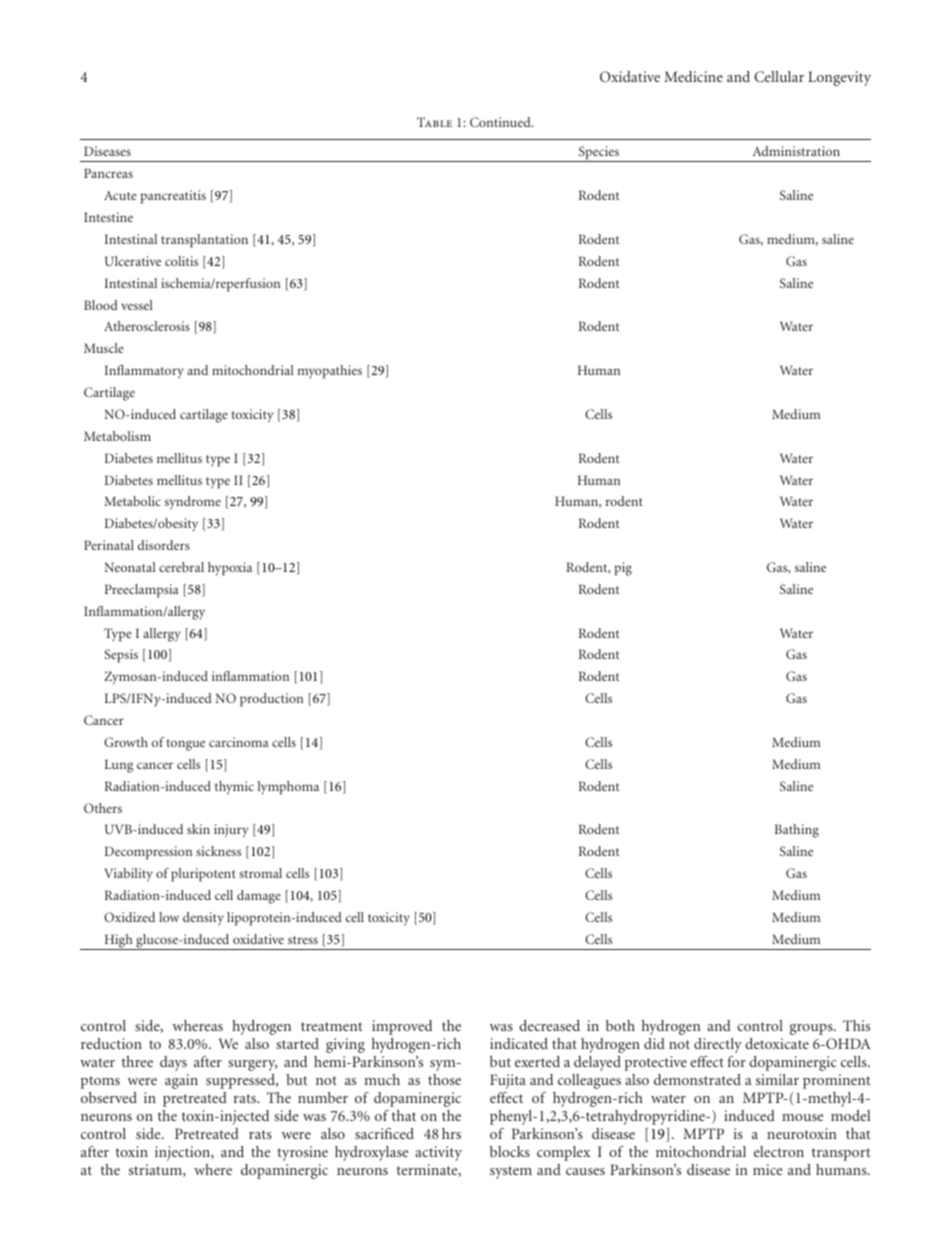 The height and width of the screenshot is (1258, 952). Describe the element at coordinates (623, 569) in the screenshot. I see `pig` at that location.
